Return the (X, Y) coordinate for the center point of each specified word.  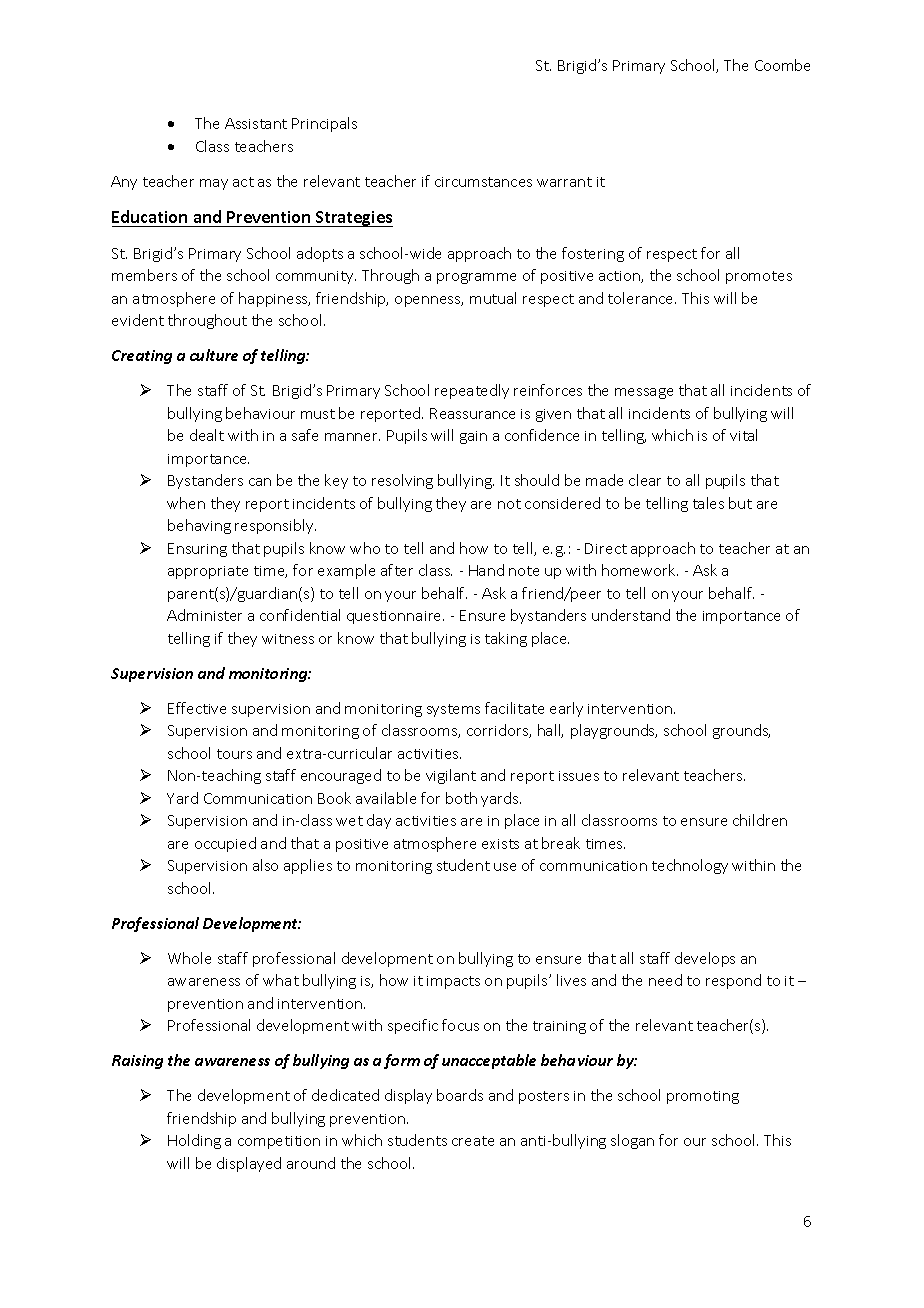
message (644, 393)
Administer (204, 615)
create (473, 1141)
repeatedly (472, 391)
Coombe (782, 65)
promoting (703, 1097)
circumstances (483, 182)
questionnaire (395, 617)
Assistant (256, 123)
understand (631, 615)
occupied (225, 844)
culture (214, 355)
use (505, 867)
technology (690, 866)
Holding (194, 1141)
